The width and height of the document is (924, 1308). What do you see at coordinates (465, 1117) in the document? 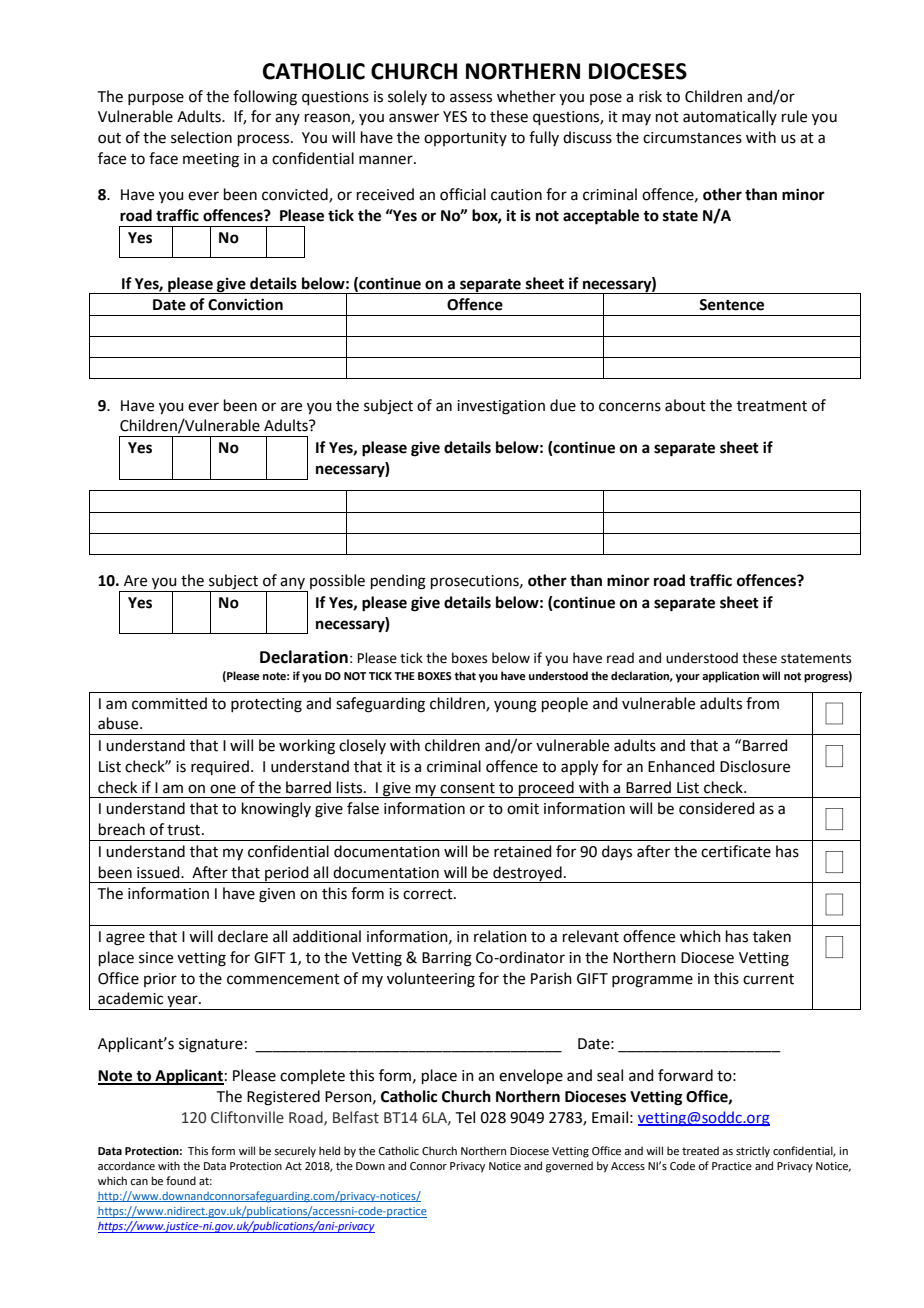
I see `Tel` at bounding box center [465, 1117].
